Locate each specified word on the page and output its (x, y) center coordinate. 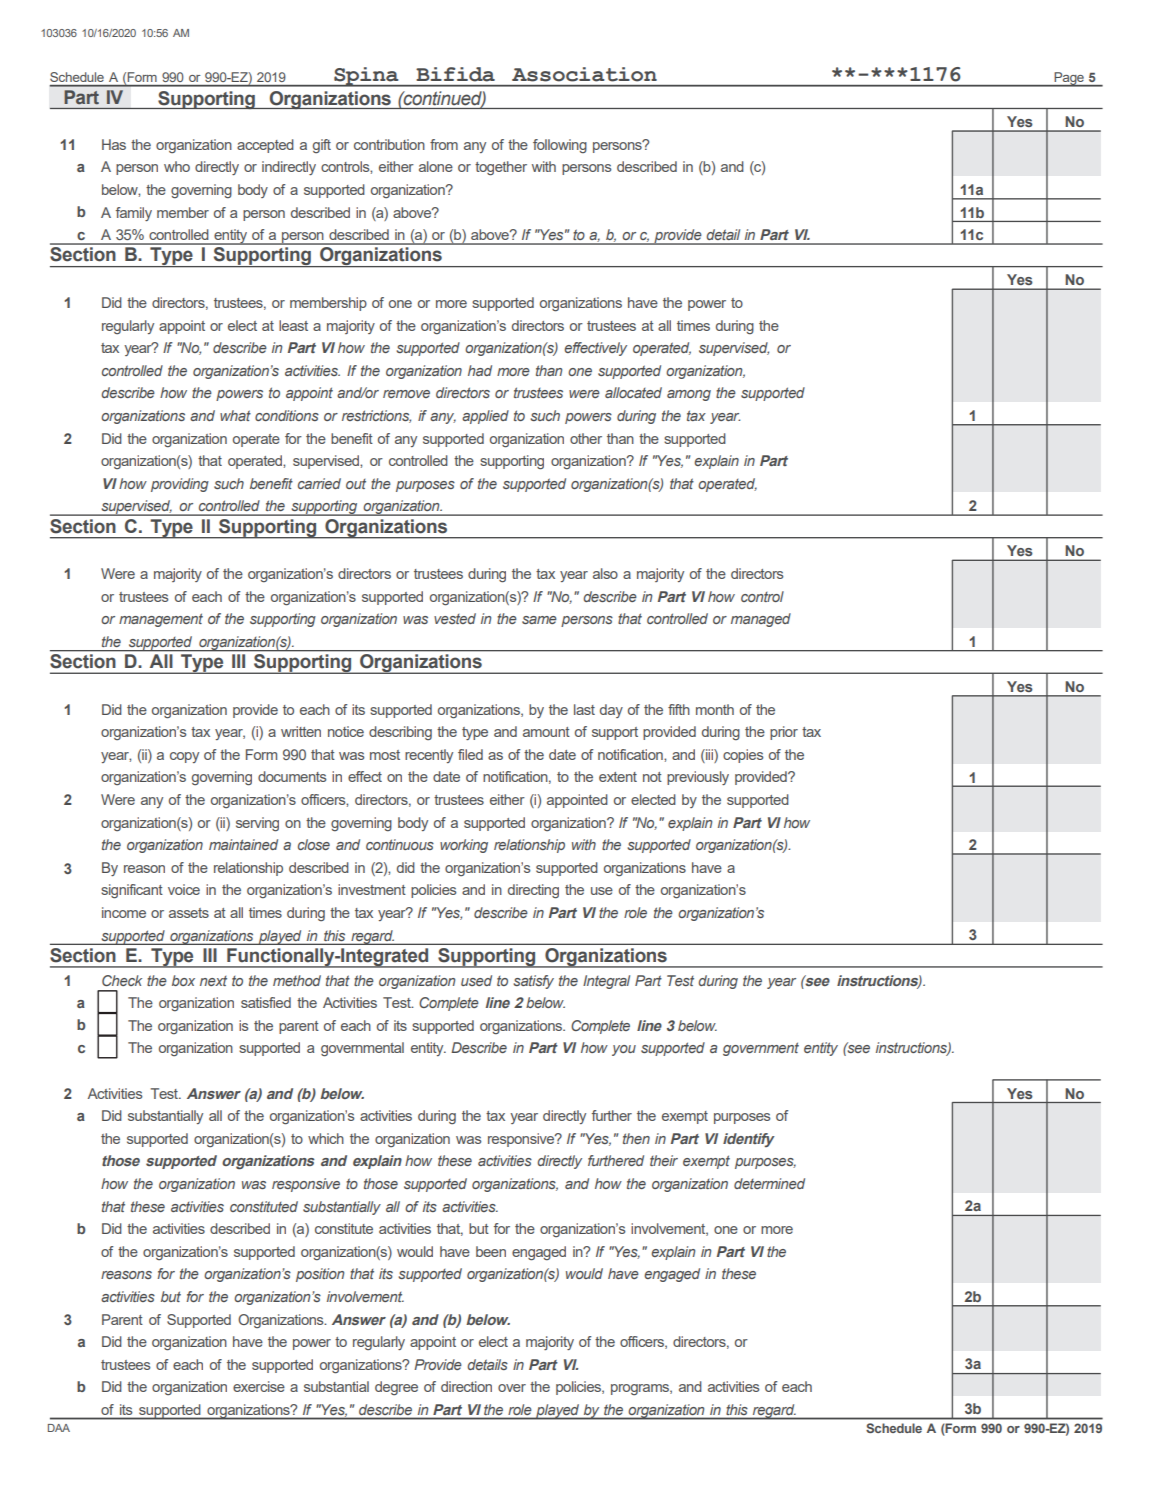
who (177, 166)
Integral (606, 982)
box (183, 980)
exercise (259, 1386)
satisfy (533, 982)
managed (761, 620)
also (605, 573)
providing (180, 485)
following (560, 146)
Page (1069, 79)
